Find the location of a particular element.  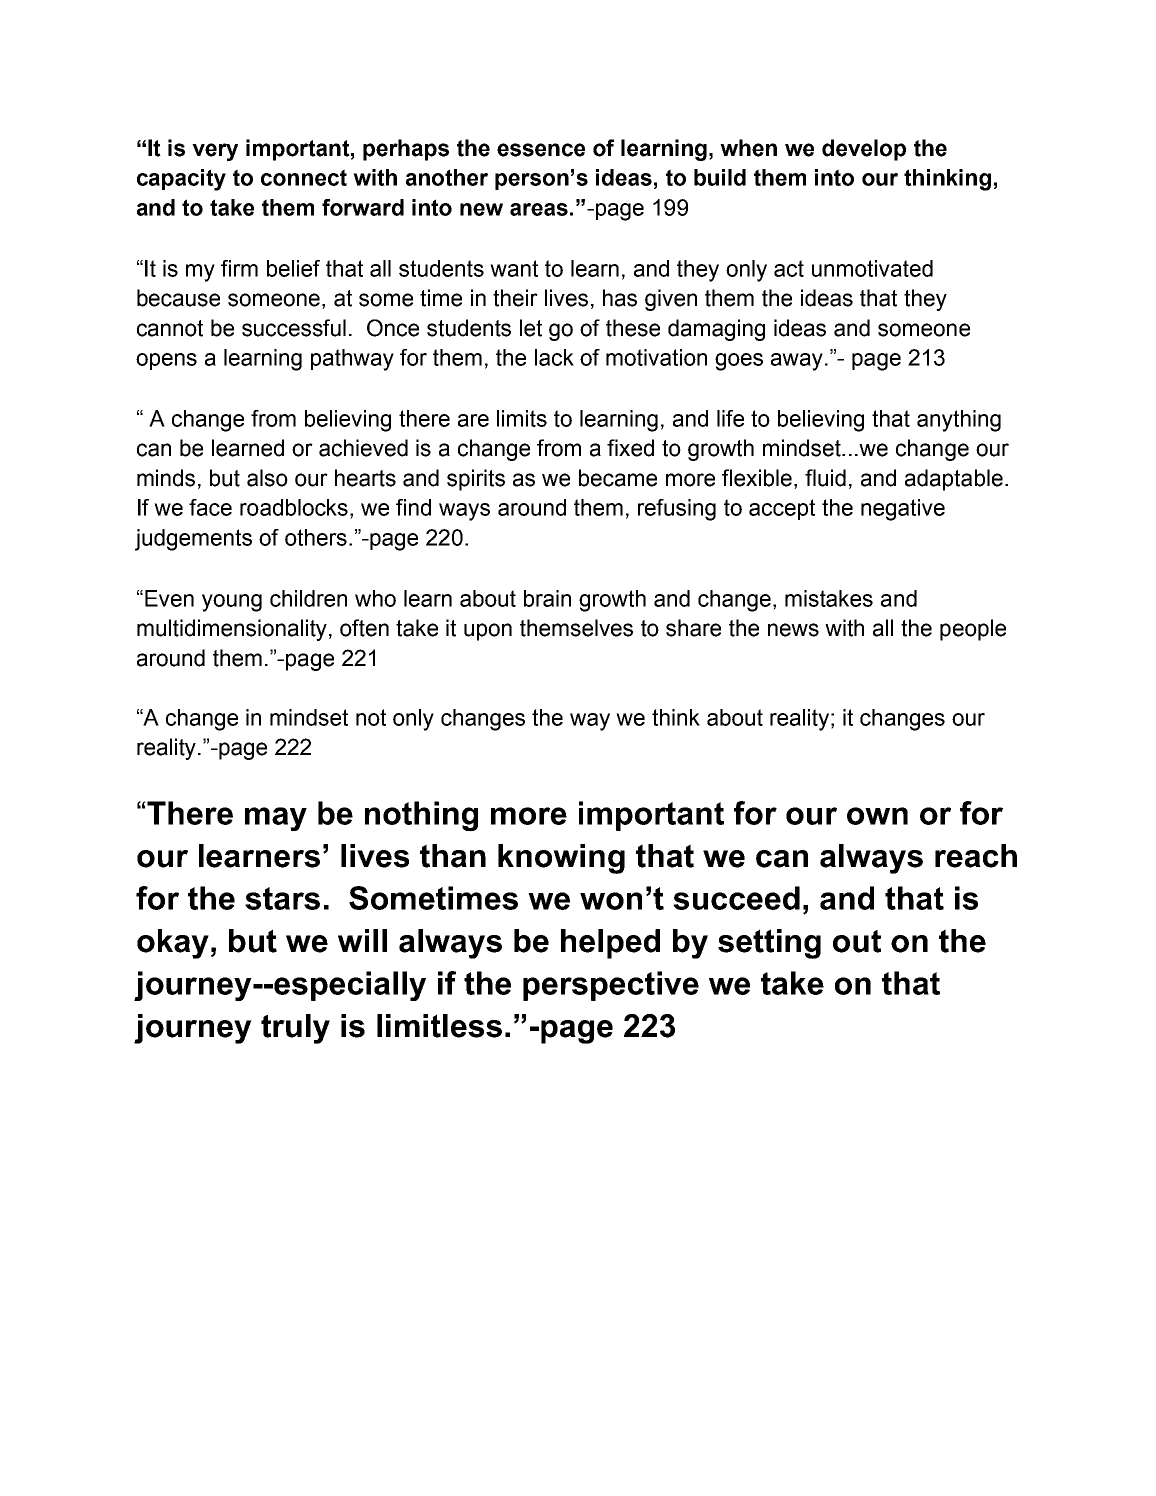

connect is located at coordinates (304, 177).
